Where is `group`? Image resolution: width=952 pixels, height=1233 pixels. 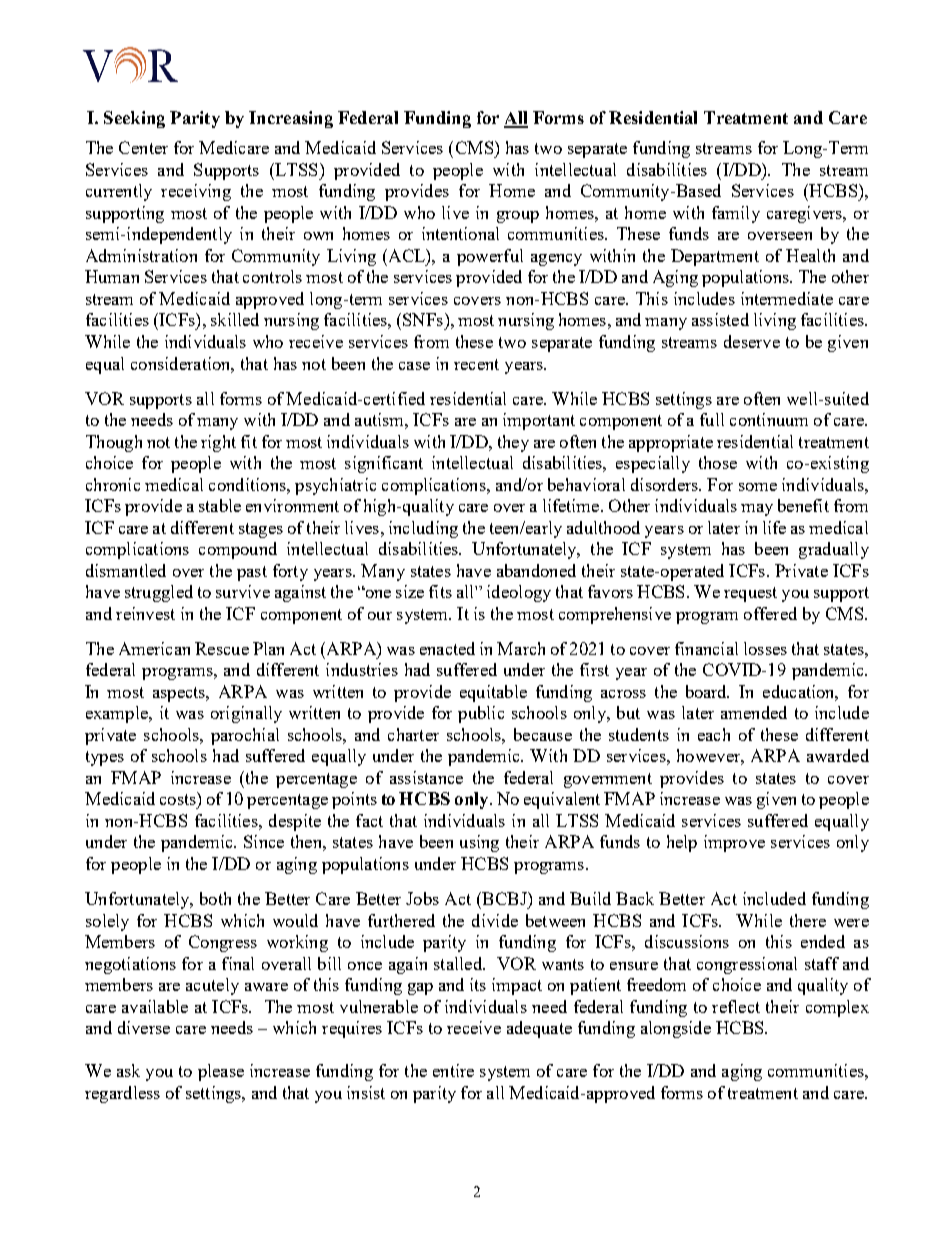 group is located at coordinates (518, 217).
